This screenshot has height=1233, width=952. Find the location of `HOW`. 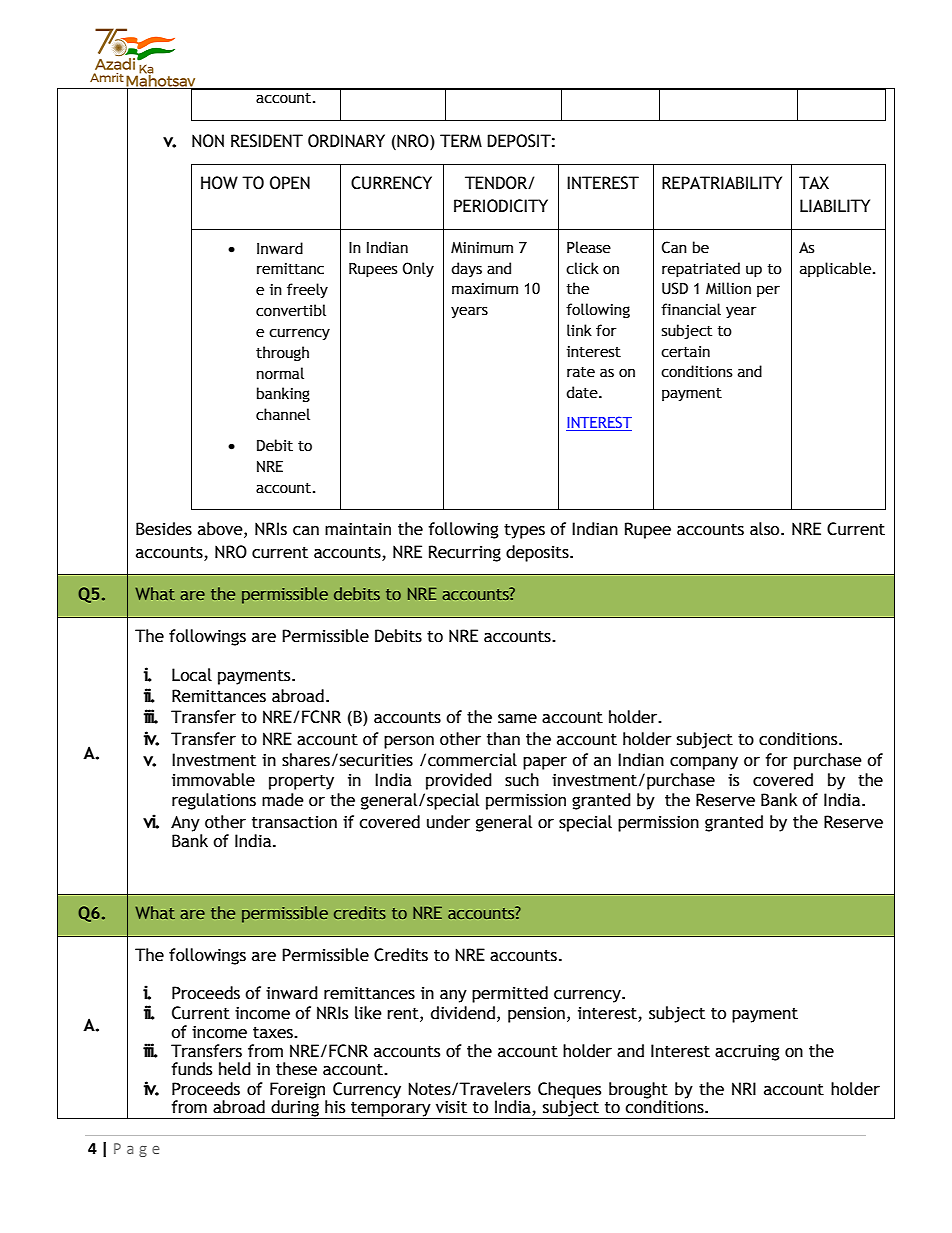

HOW is located at coordinates (219, 183).
